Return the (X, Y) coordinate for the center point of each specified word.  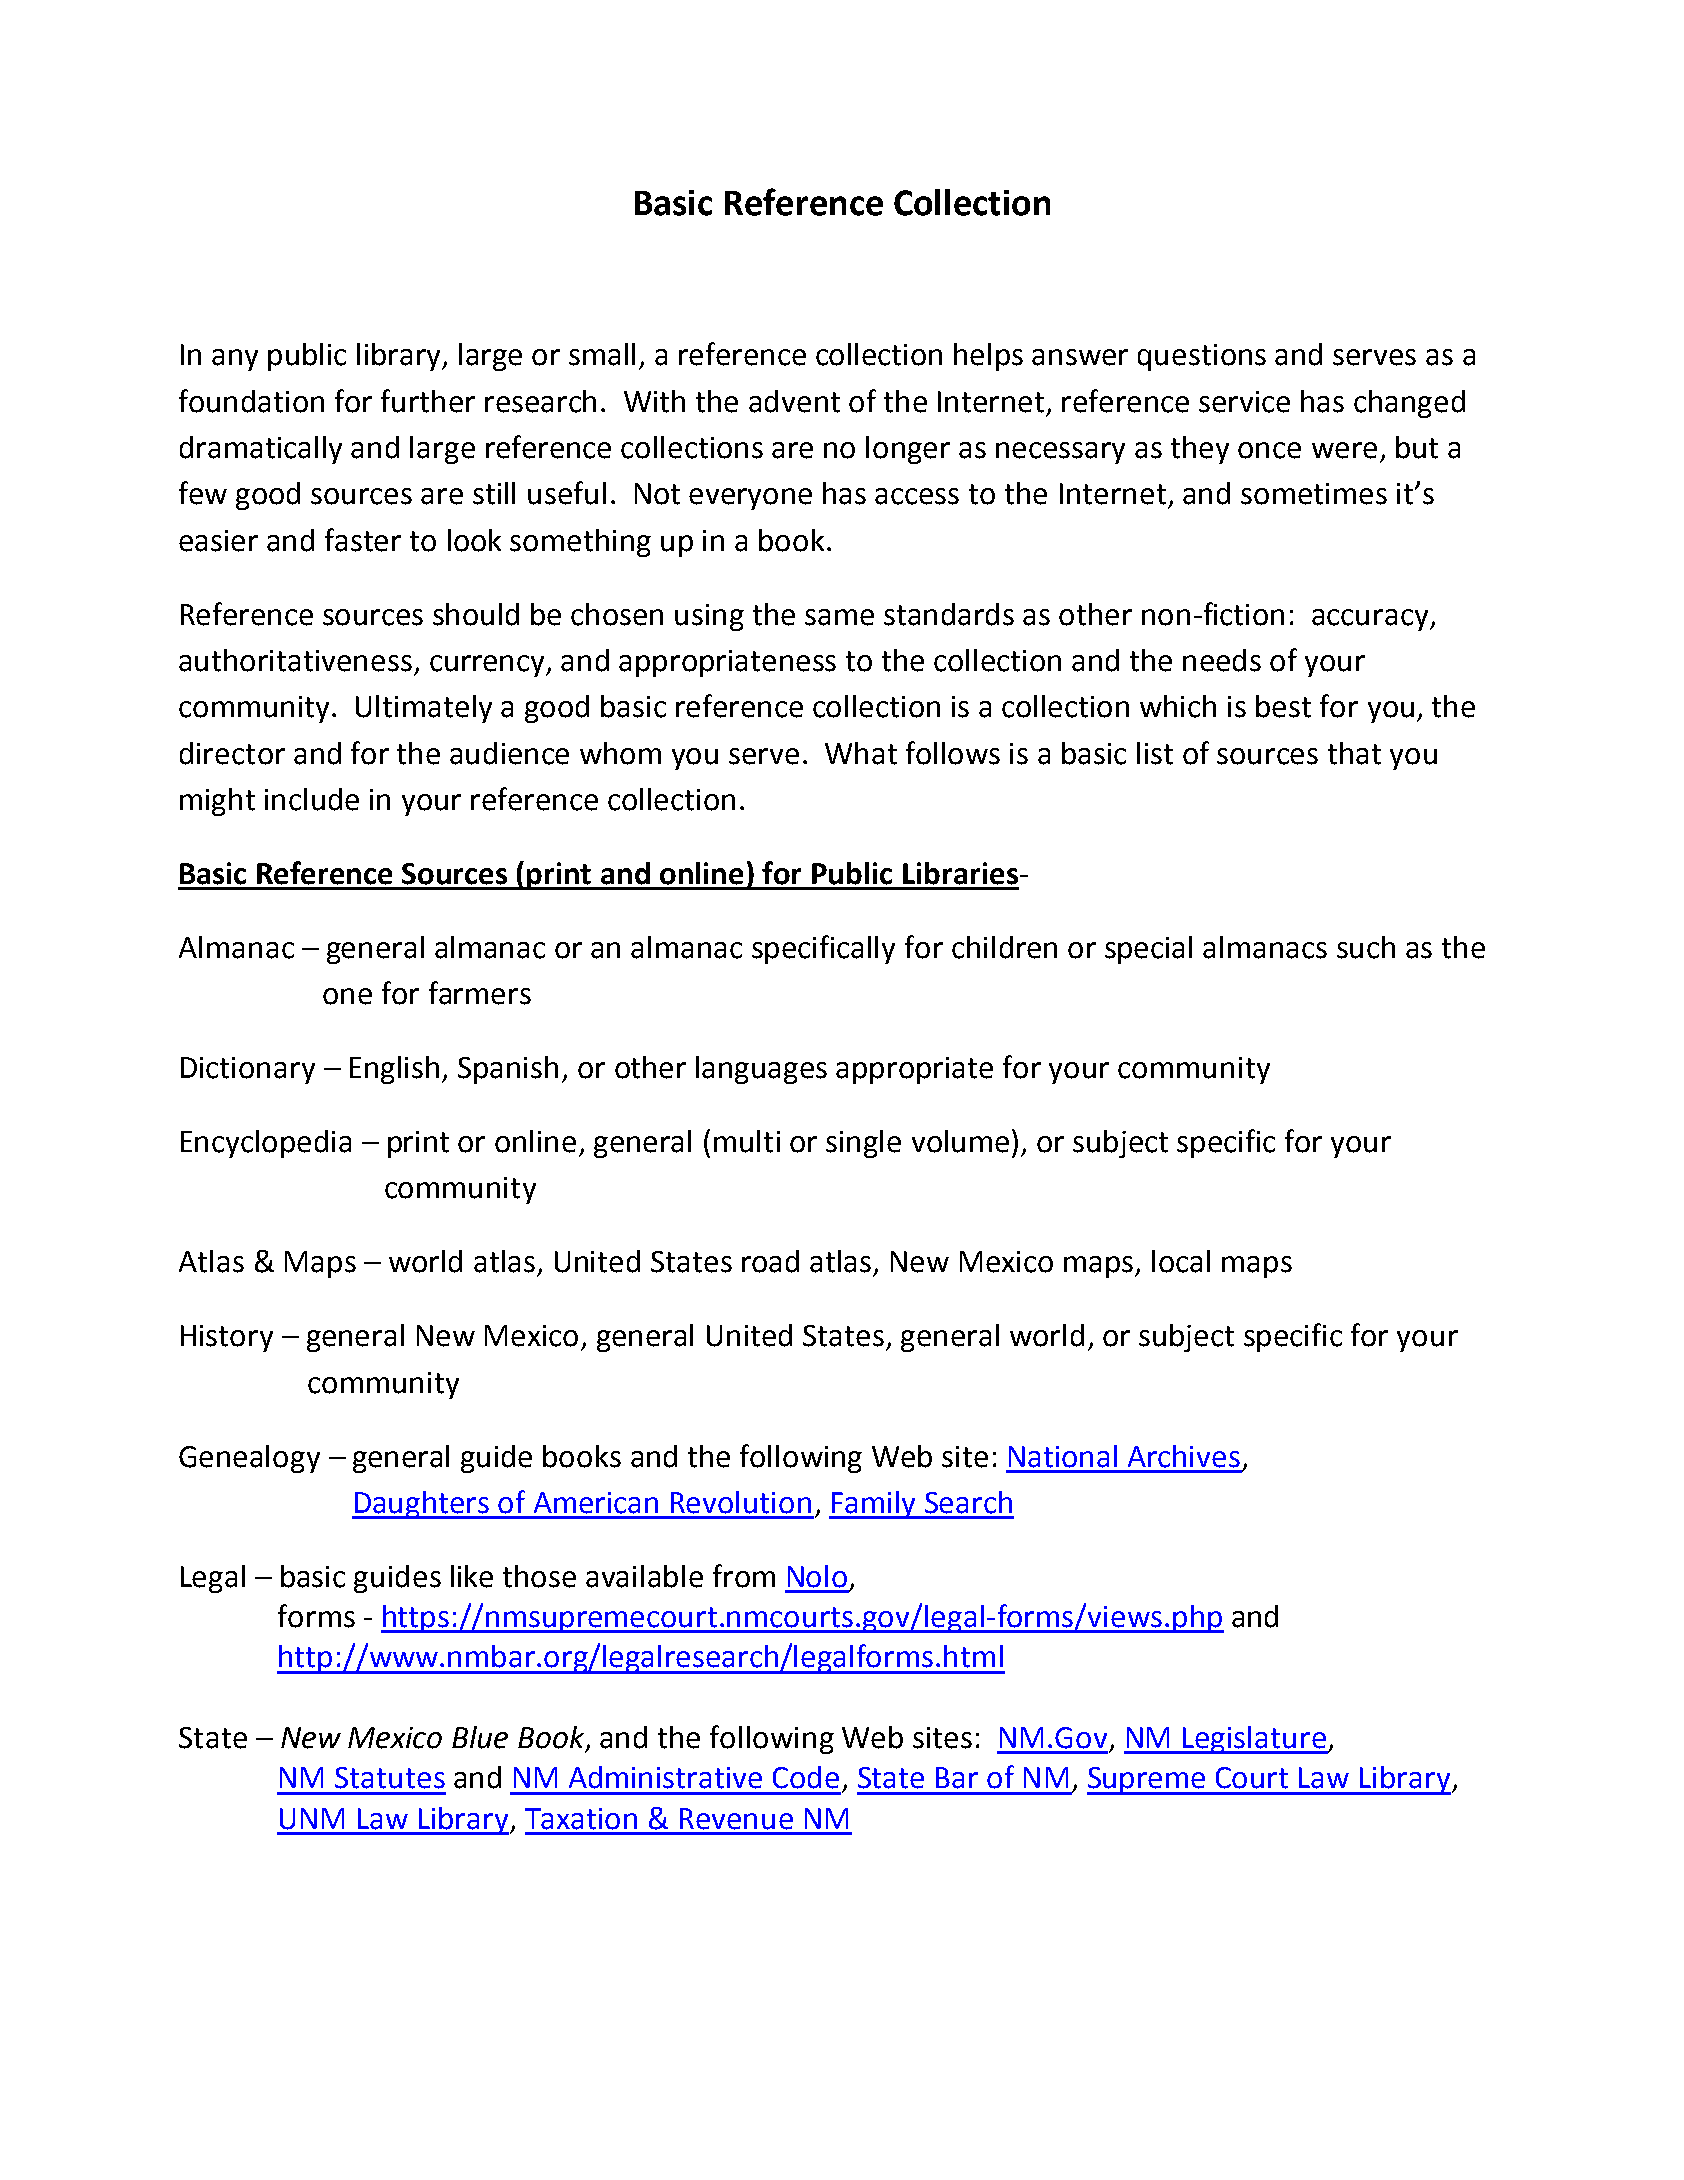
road (770, 1261)
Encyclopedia (266, 1144)
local (1181, 1261)
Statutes (390, 1778)
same (839, 617)
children (1004, 947)
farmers (480, 993)
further (428, 401)
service (1244, 402)
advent (794, 401)
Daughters (422, 1505)
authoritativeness (295, 660)
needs (1222, 660)
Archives (1184, 1456)
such (1366, 947)
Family (874, 1505)
